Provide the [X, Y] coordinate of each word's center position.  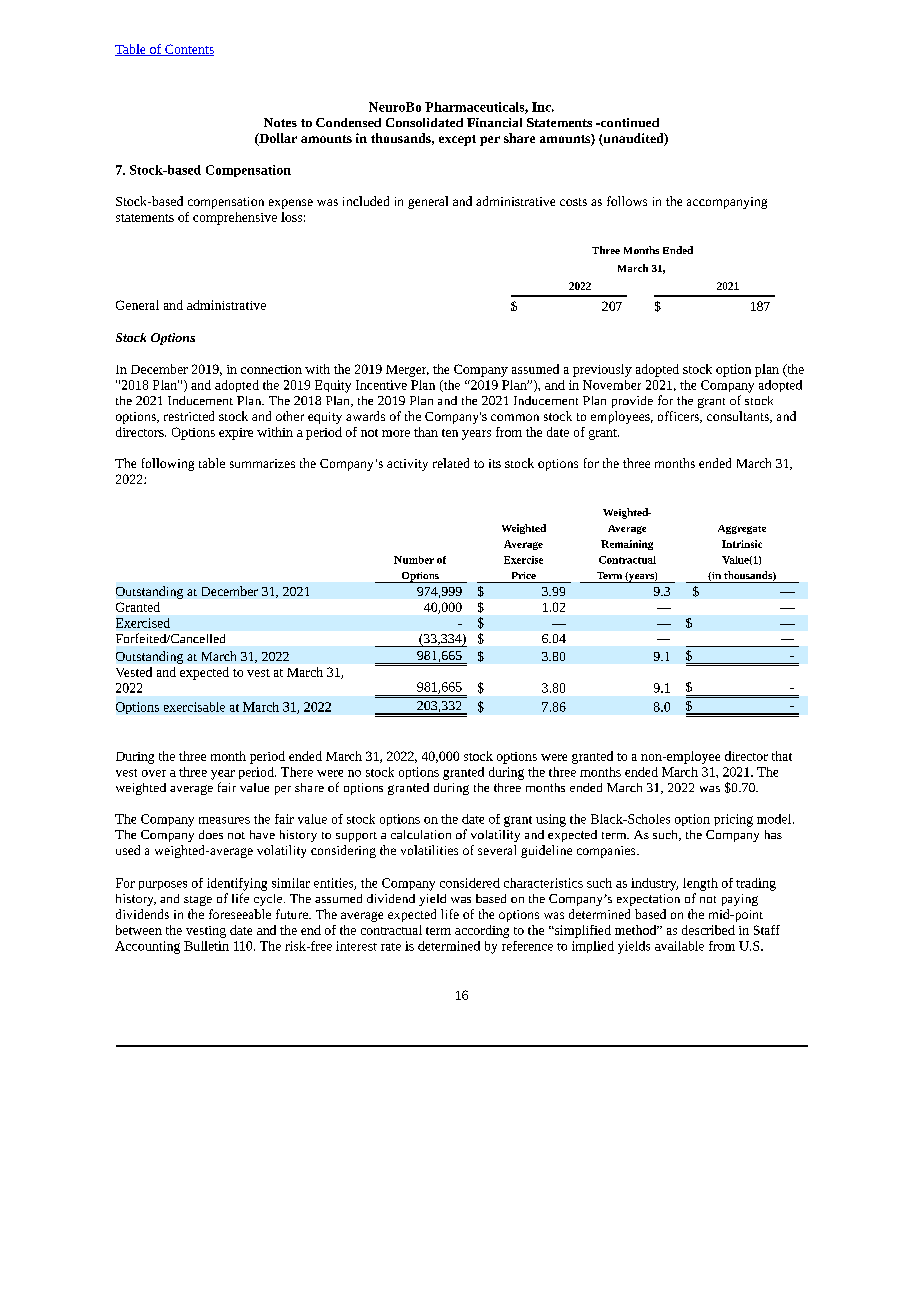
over [154, 773]
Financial [494, 122]
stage [198, 901]
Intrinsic [742, 544]
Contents [188, 50]
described [708, 930]
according [482, 931]
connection [271, 369]
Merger [407, 371]
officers [679, 417]
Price [524, 575]
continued [629, 122]
